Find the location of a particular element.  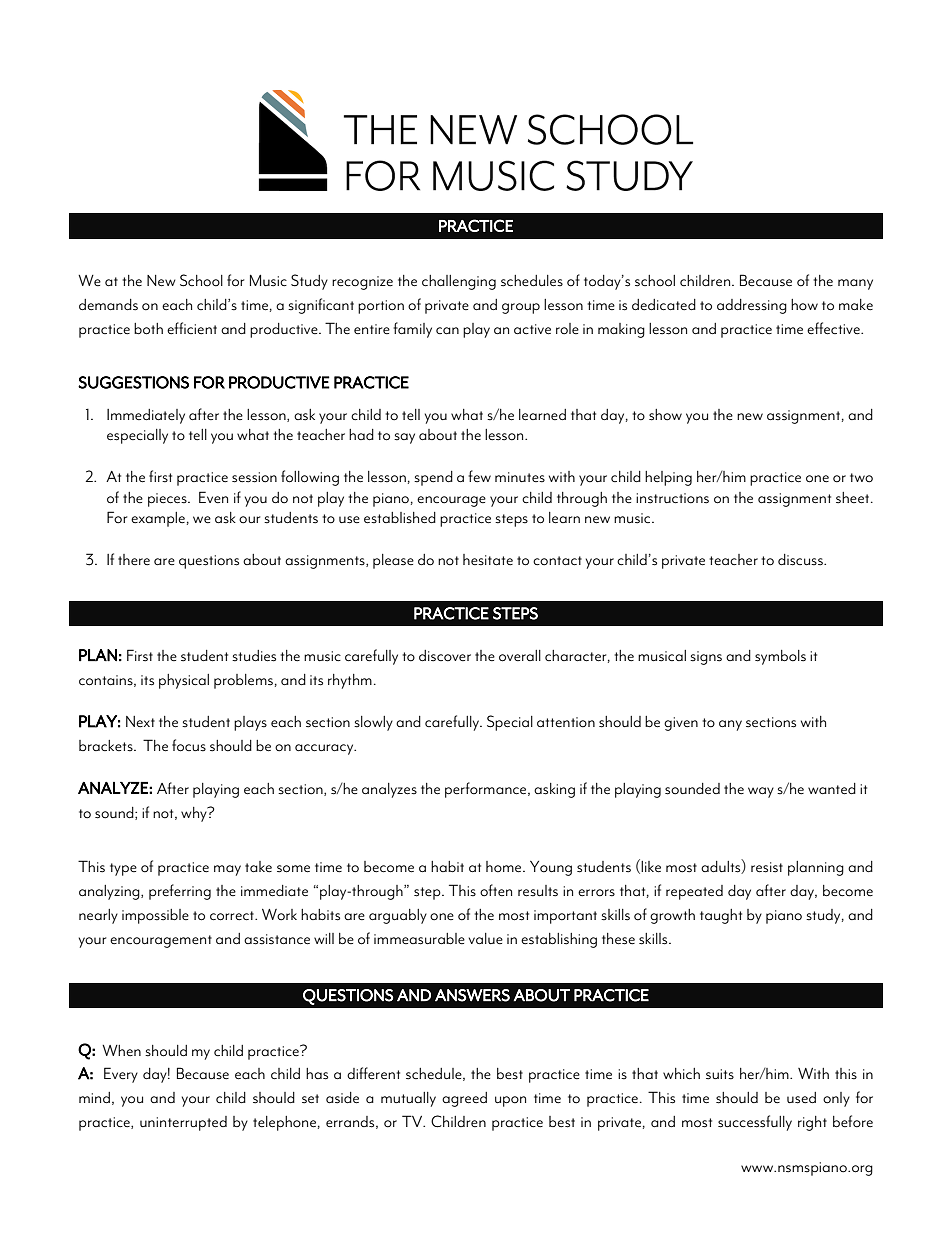

pieces is located at coordinates (168, 500).
